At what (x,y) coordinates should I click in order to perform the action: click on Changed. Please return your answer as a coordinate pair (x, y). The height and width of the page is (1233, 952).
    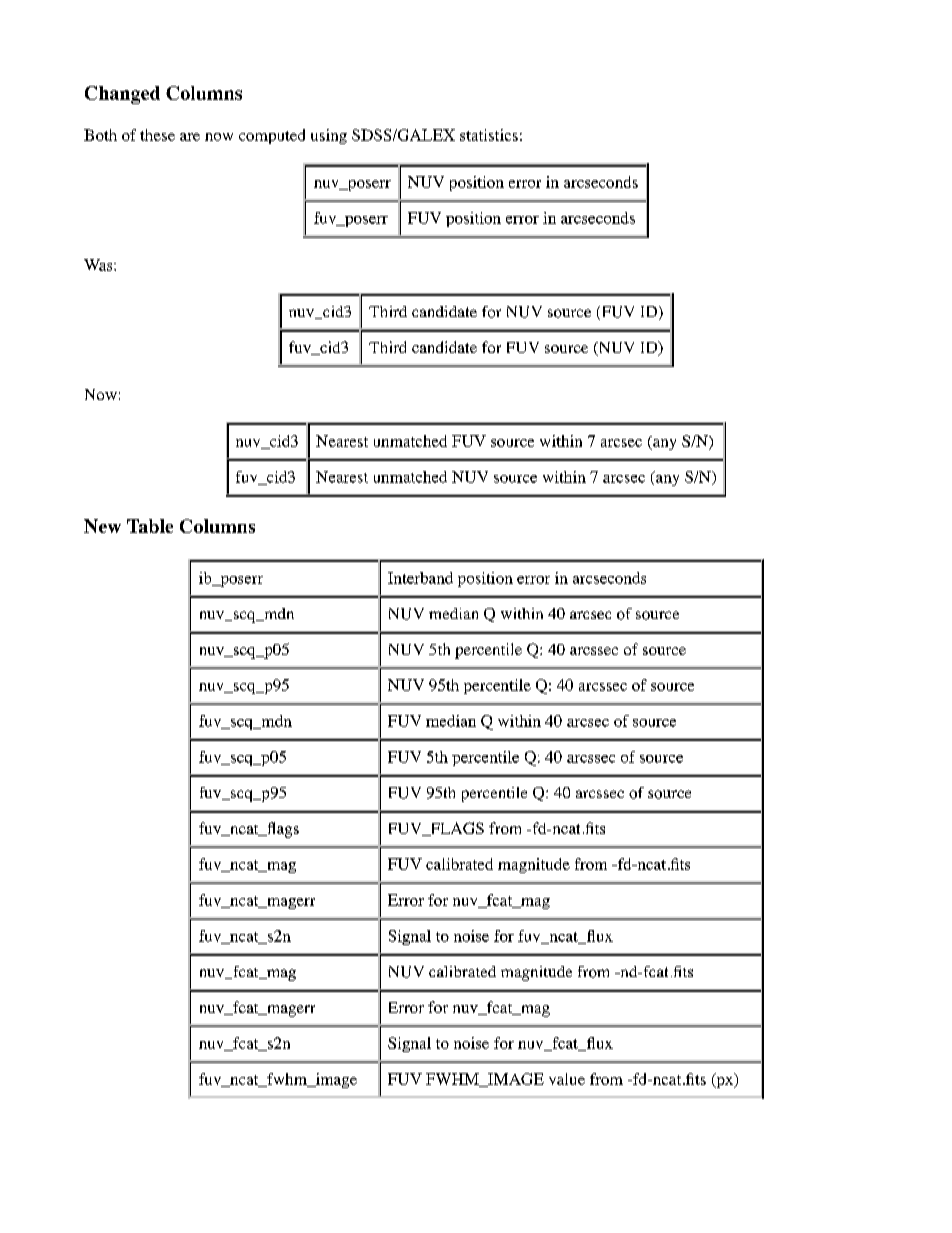
    Looking at the image, I should click on (122, 95).
